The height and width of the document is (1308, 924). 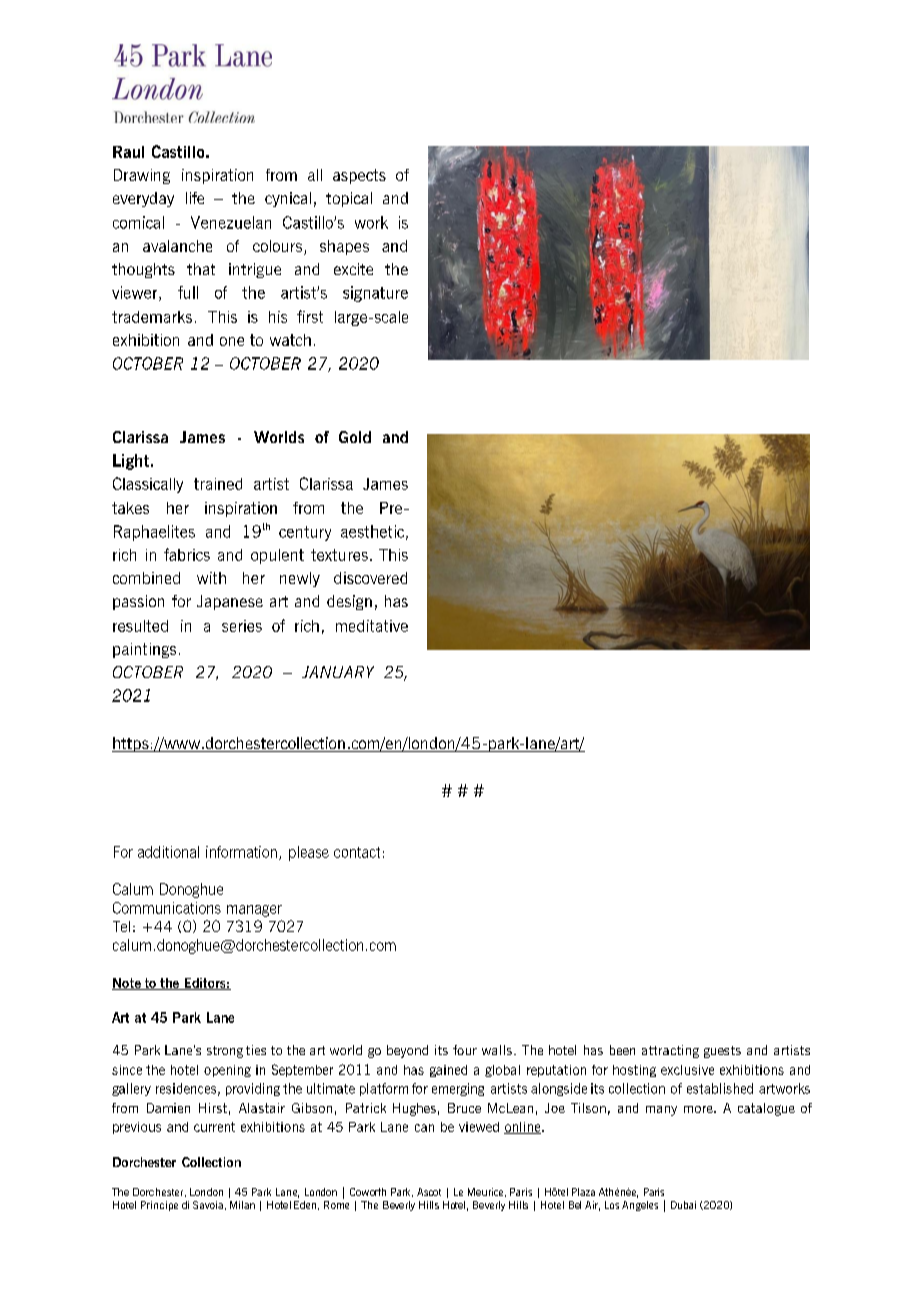 I want to click on Milan, so click(x=242, y=1205).
